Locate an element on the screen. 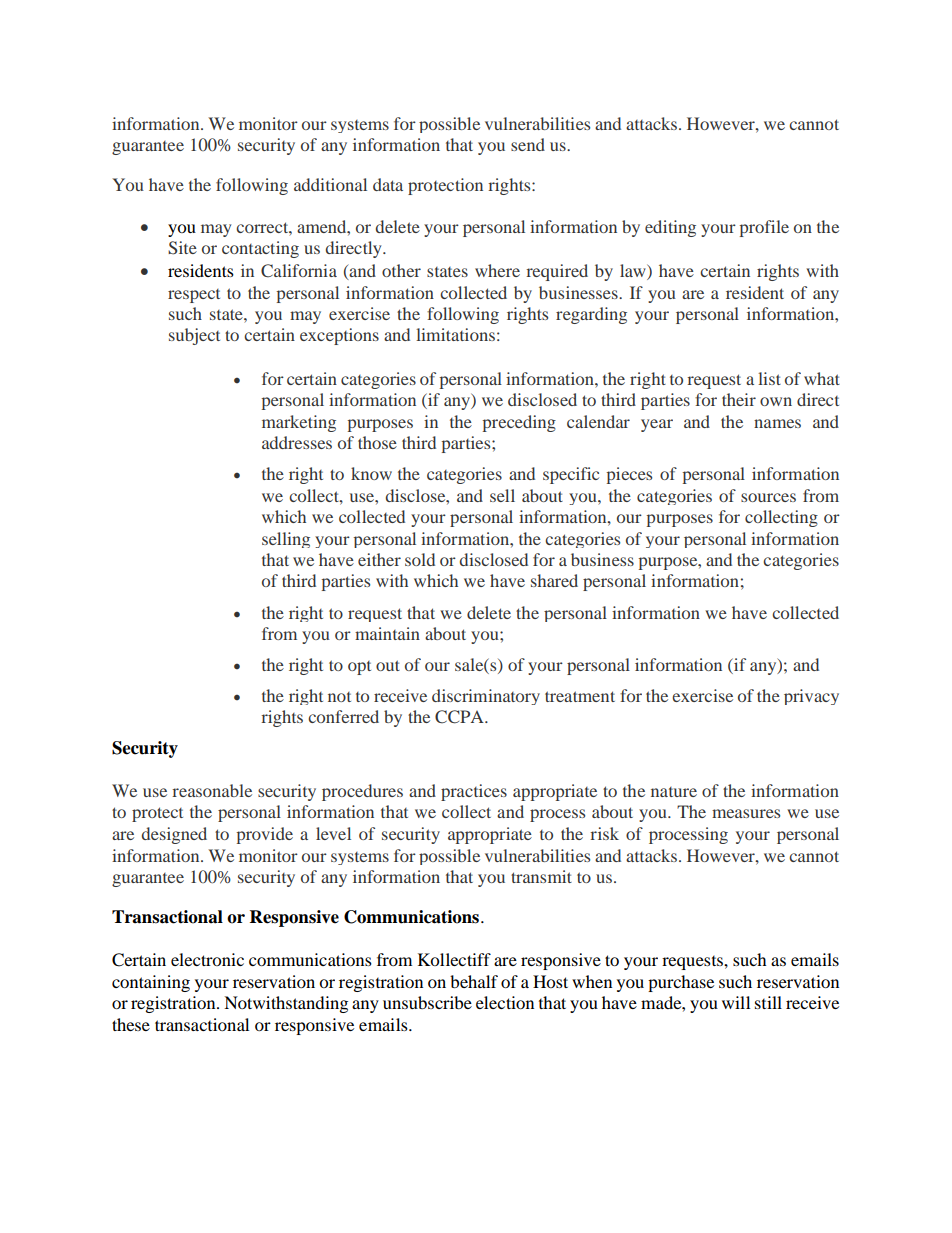 The image size is (952, 1233). send is located at coordinates (528, 144).
